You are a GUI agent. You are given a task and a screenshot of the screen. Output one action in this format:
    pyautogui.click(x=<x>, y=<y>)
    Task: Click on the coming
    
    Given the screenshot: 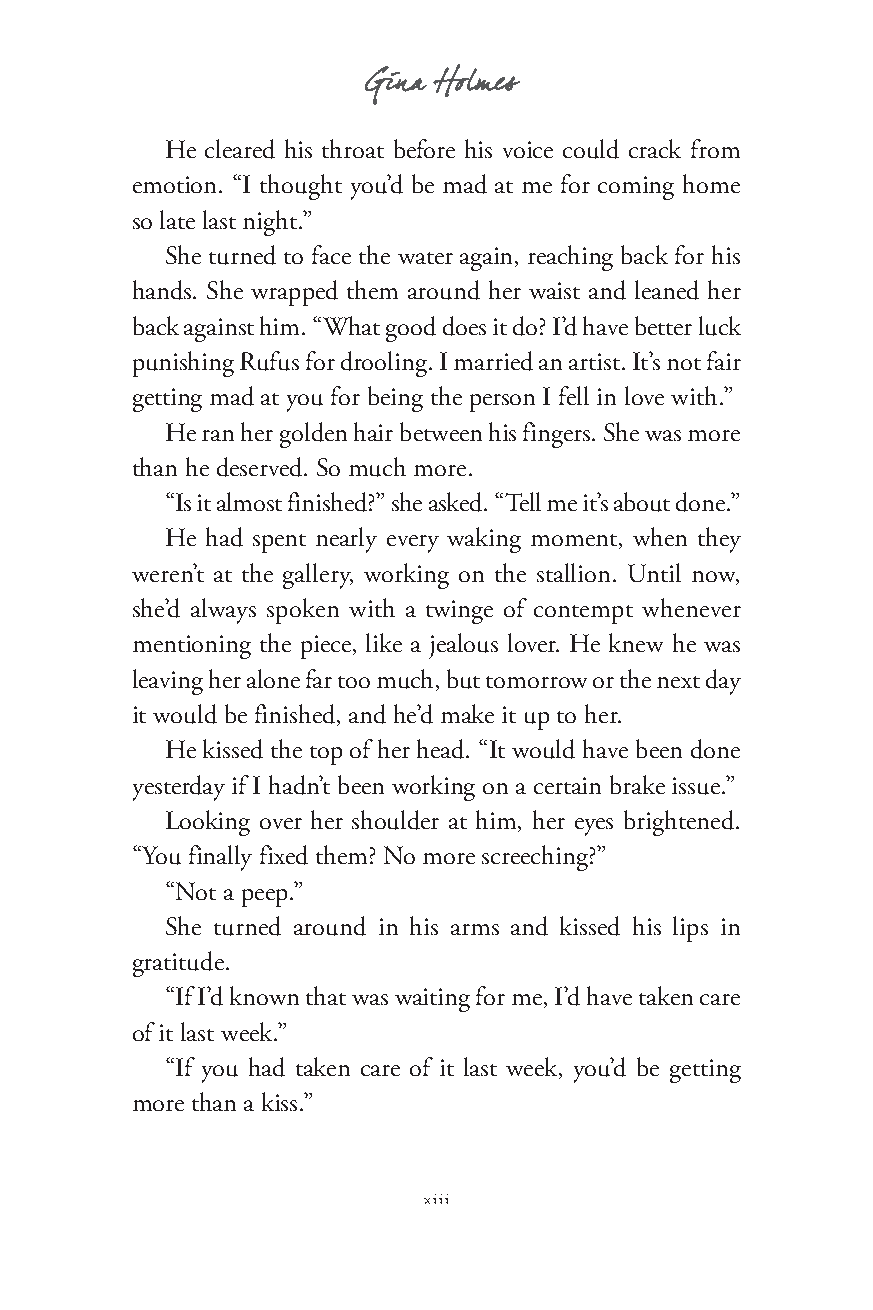 What is the action you would take?
    pyautogui.click(x=636, y=188)
